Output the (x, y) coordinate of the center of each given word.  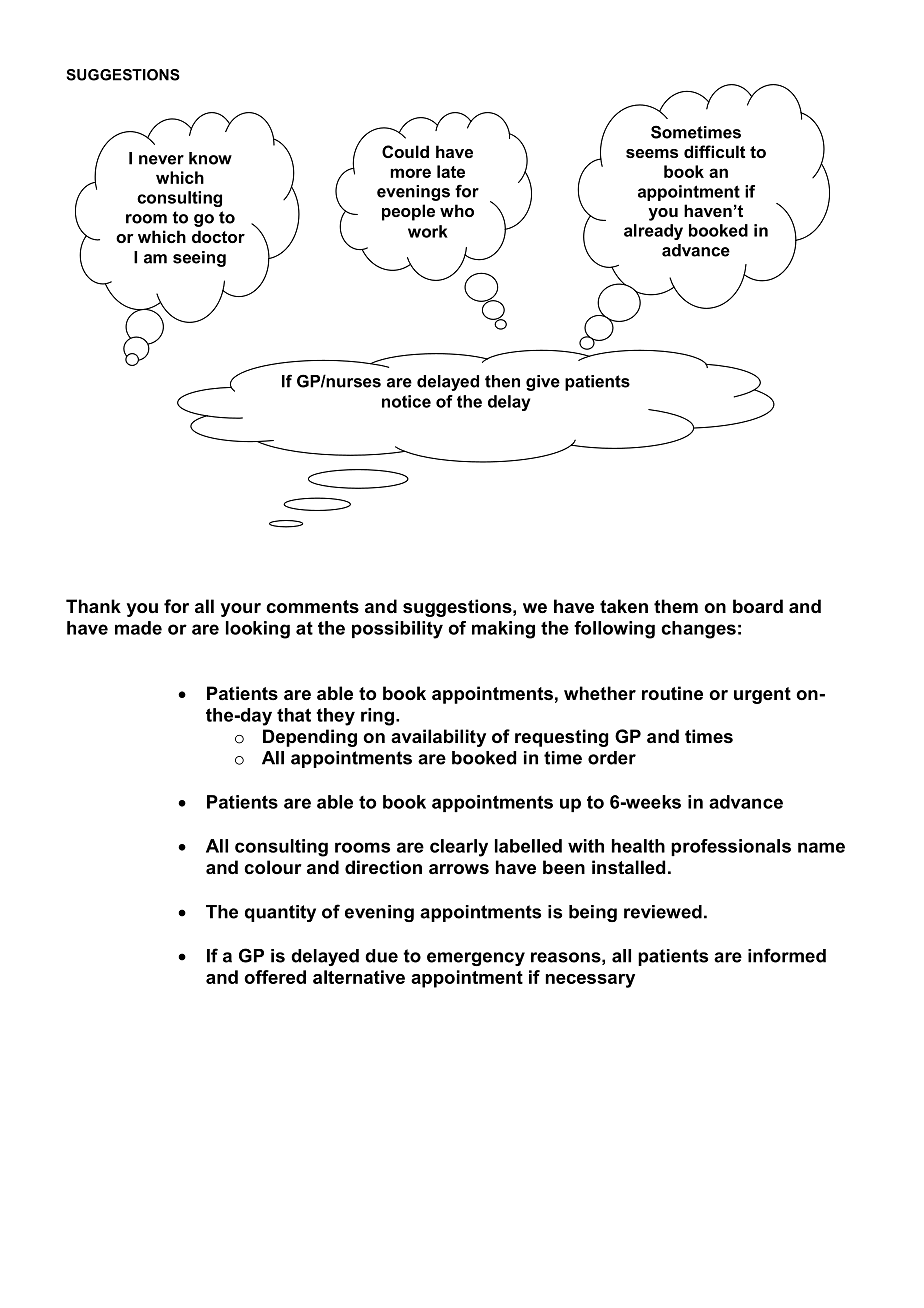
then (502, 381)
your (241, 610)
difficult (714, 151)
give (543, 383)
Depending (310, 738)
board (758, 606)
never (161, 160)
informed (787, 955)
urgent (762, 695)
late (451, 171)
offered (275, 977)
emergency (476, 959)
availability (438, 738)
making (503, 630)
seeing (199, 259)
